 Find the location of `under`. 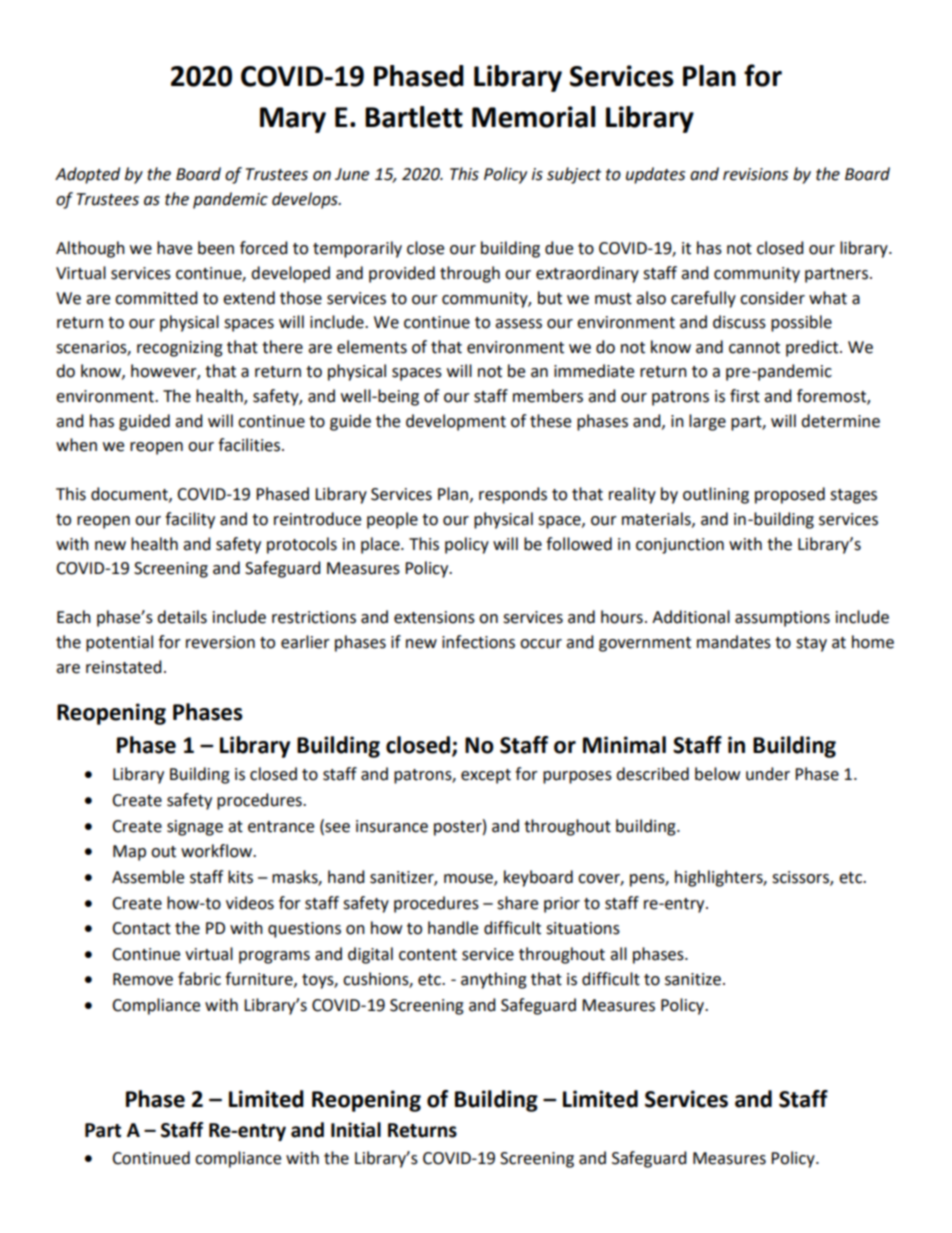

under is located at coordinates (768, 774).
